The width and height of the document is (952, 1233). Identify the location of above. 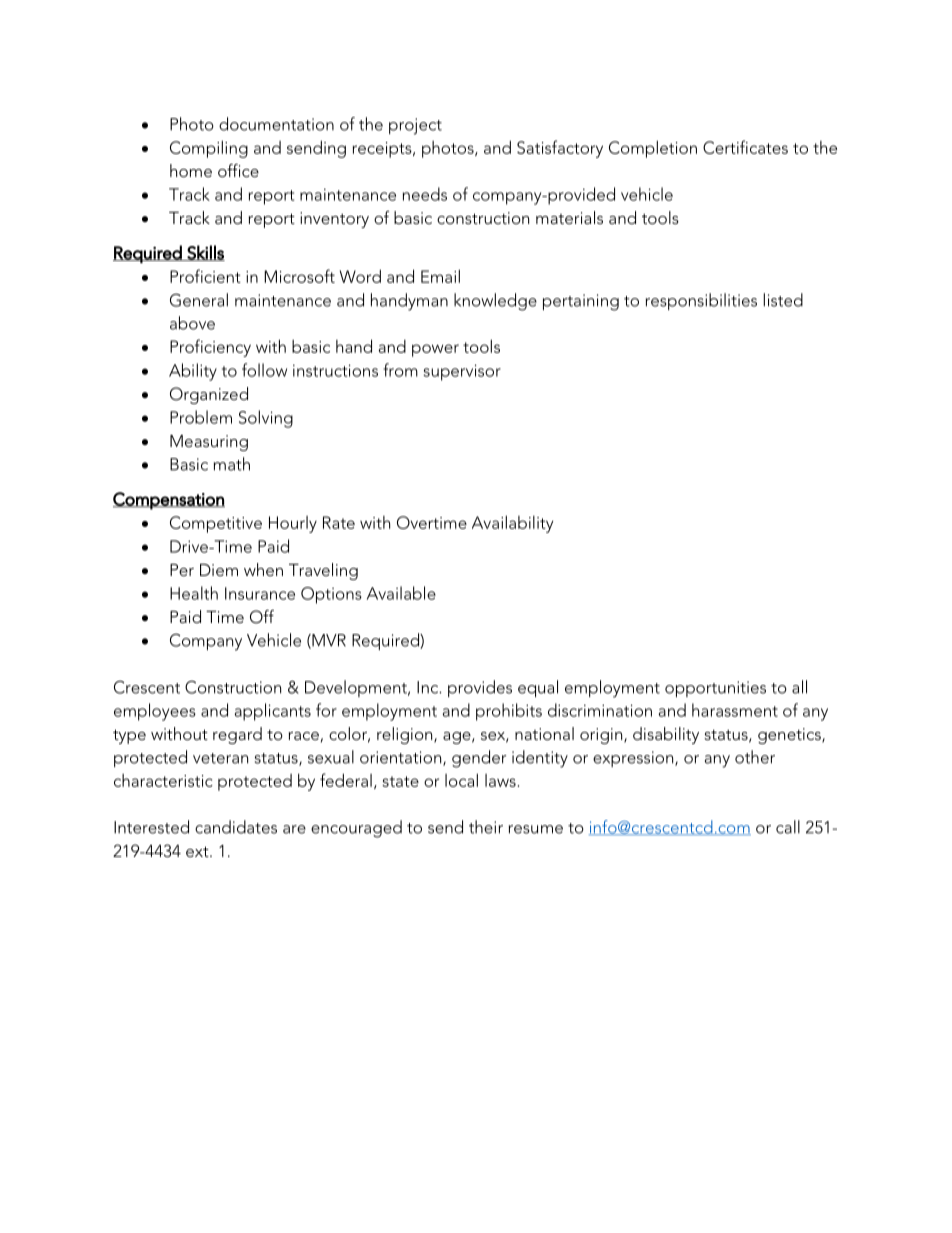
(192, 323).
